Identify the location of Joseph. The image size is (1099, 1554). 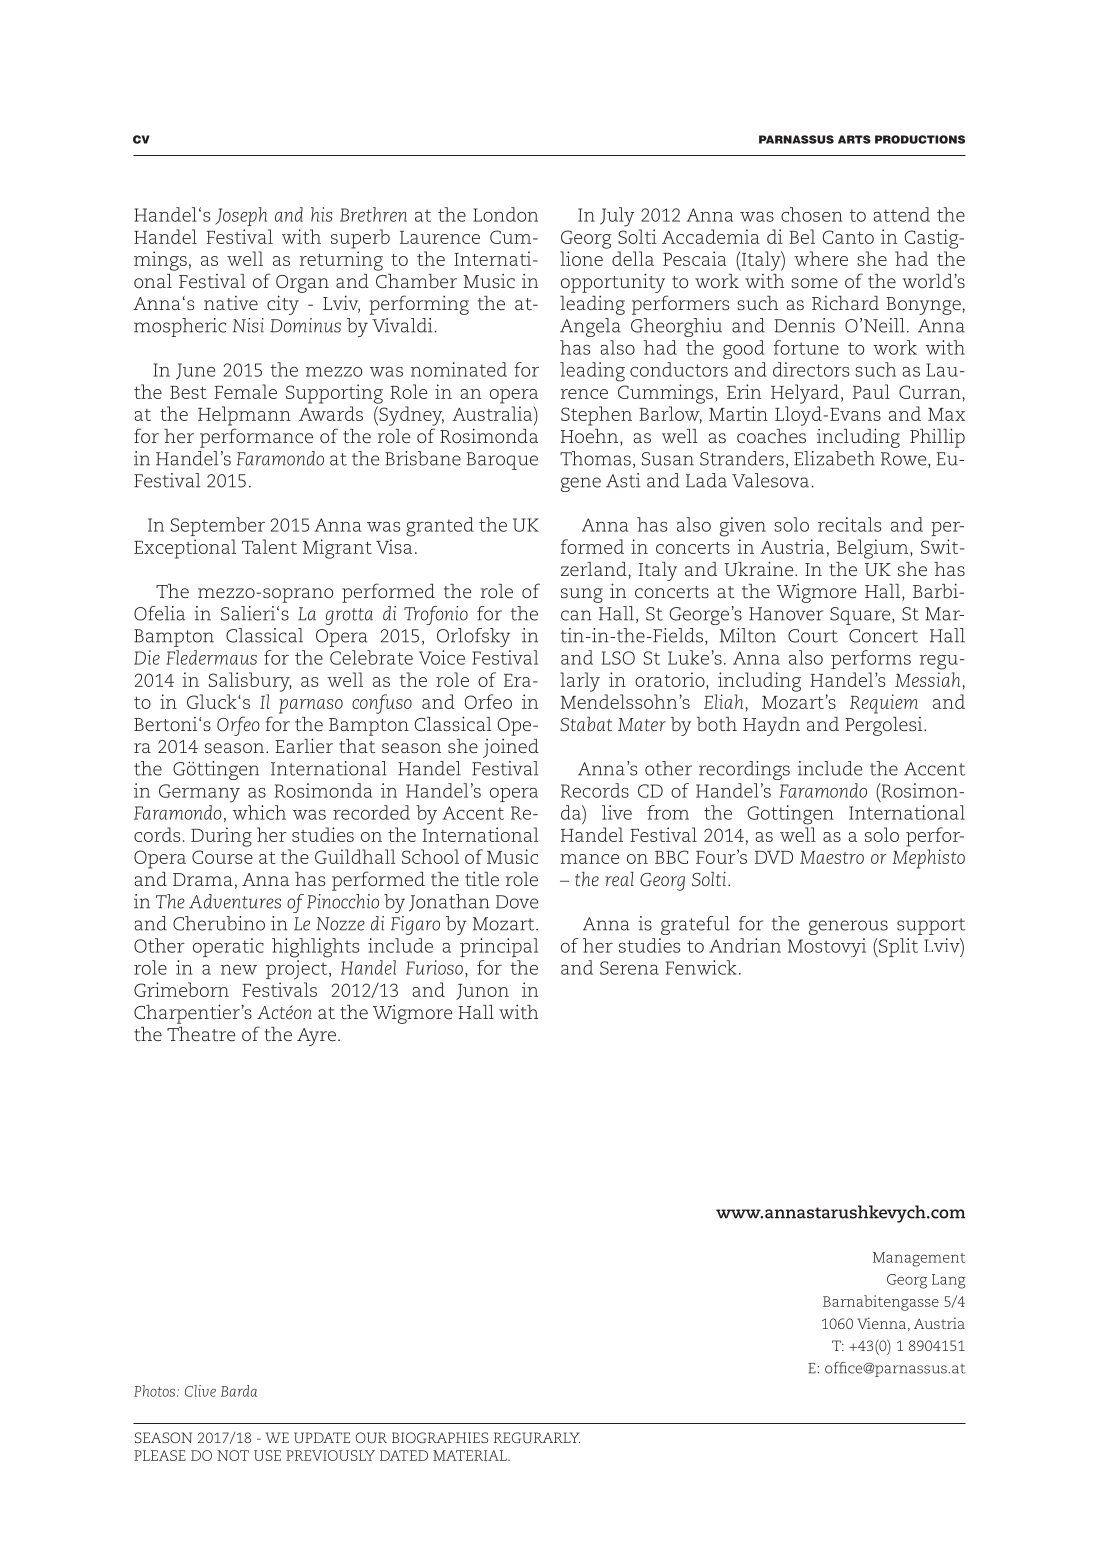
(241, 216).
